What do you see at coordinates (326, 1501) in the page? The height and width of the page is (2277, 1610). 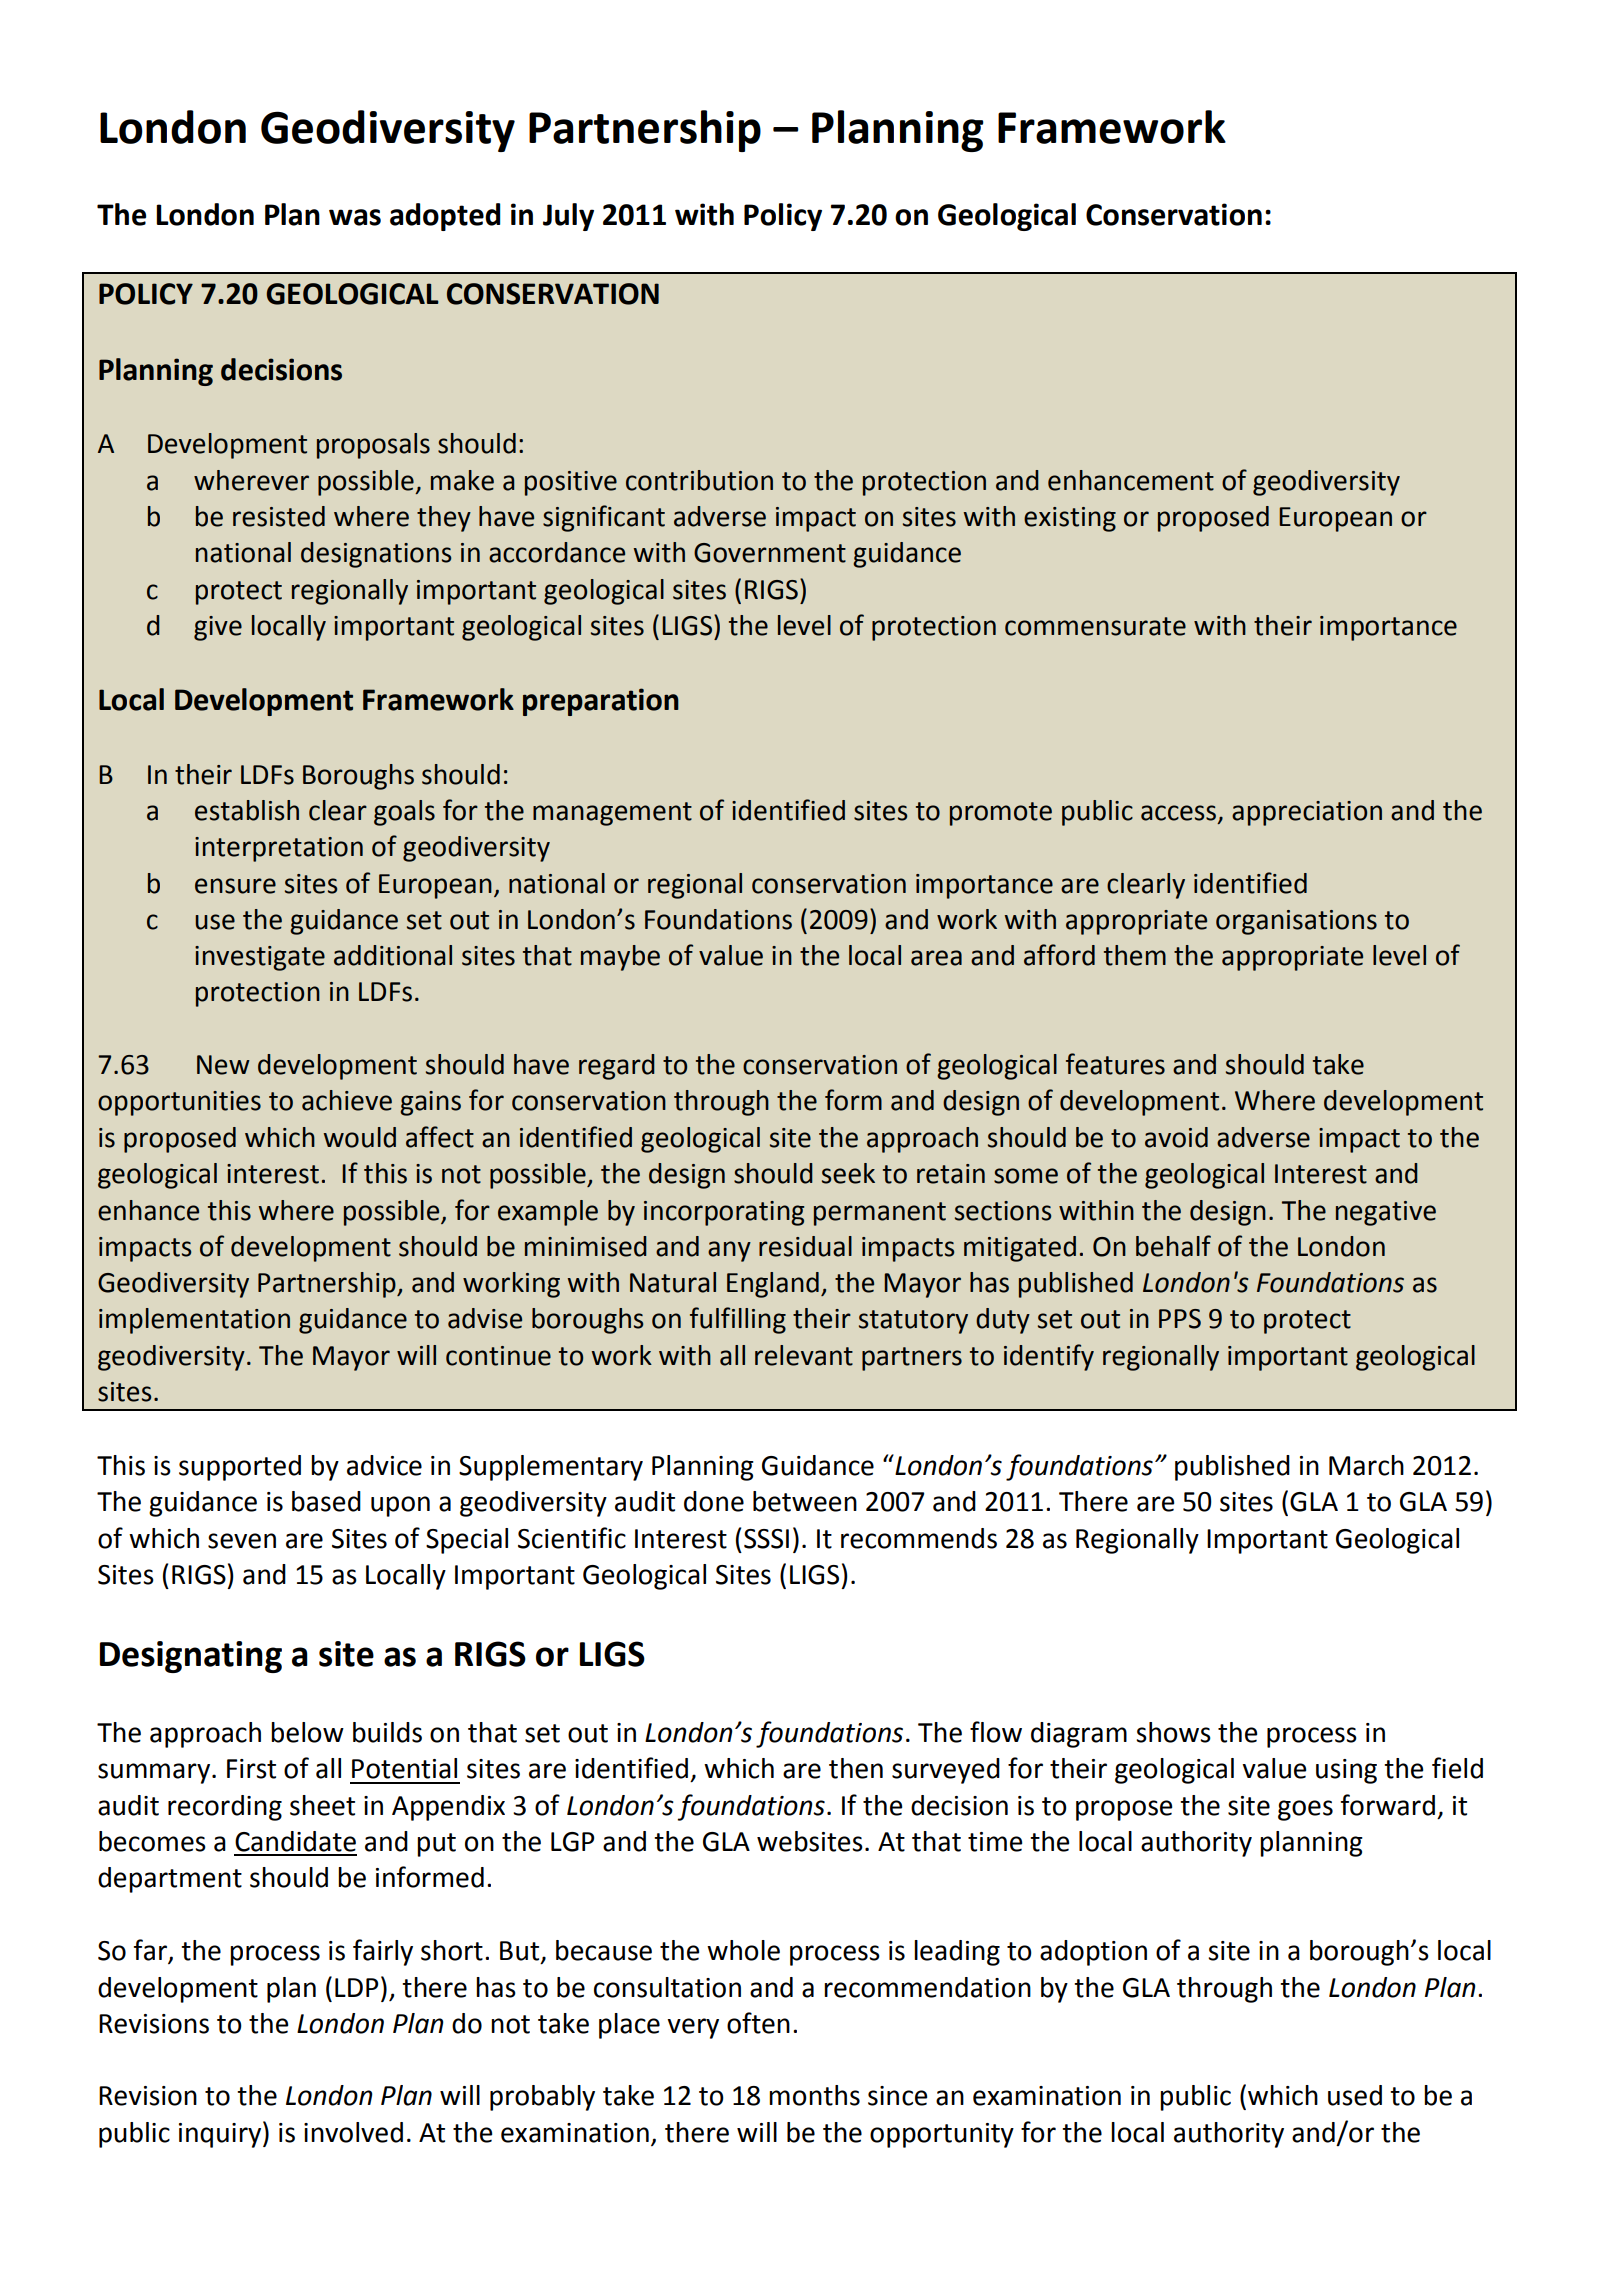 I see `based` at bounding box center [326, 1501].
